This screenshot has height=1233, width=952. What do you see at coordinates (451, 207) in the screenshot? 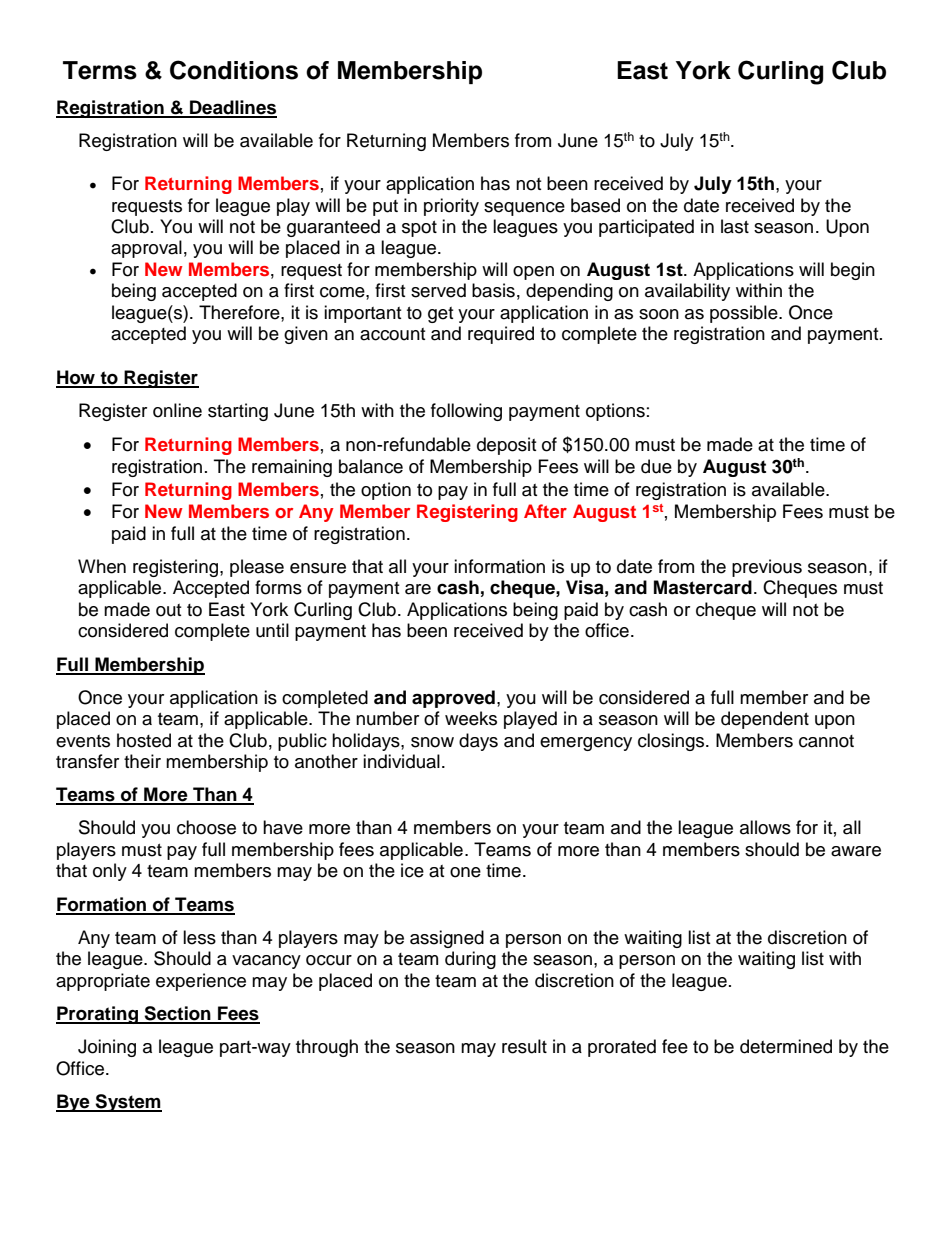
I see `priority` at bounding box center [451, 207].
